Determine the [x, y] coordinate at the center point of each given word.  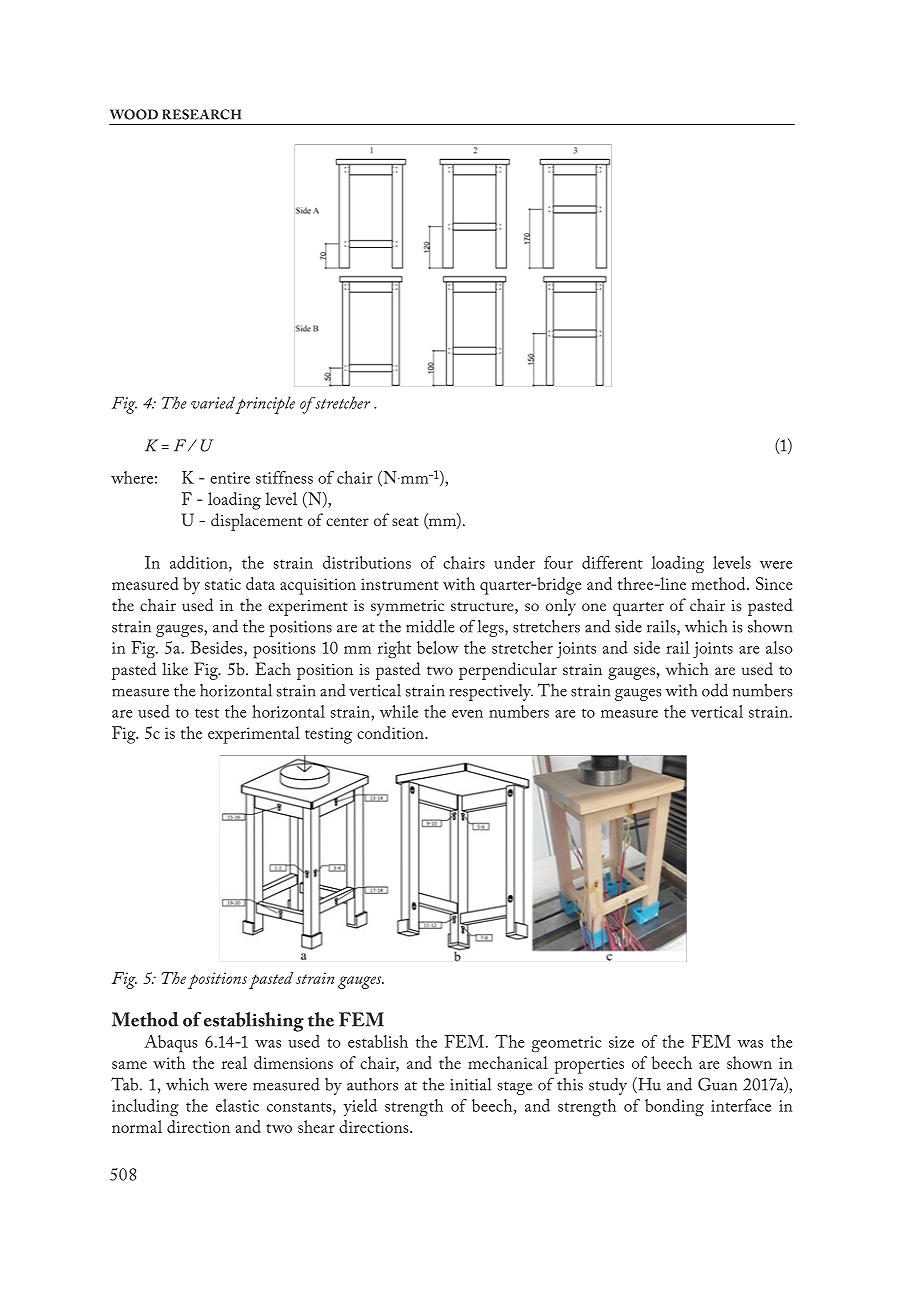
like [175, 668]
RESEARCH [201, 114]
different [612, 562]
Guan [717, 1084]
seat [405, 521]
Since [774, 583]
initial [470, 1084]
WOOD [134, 114]
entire [230, 478]
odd [715, 690]
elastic [237, 1105]
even [467, 714]
